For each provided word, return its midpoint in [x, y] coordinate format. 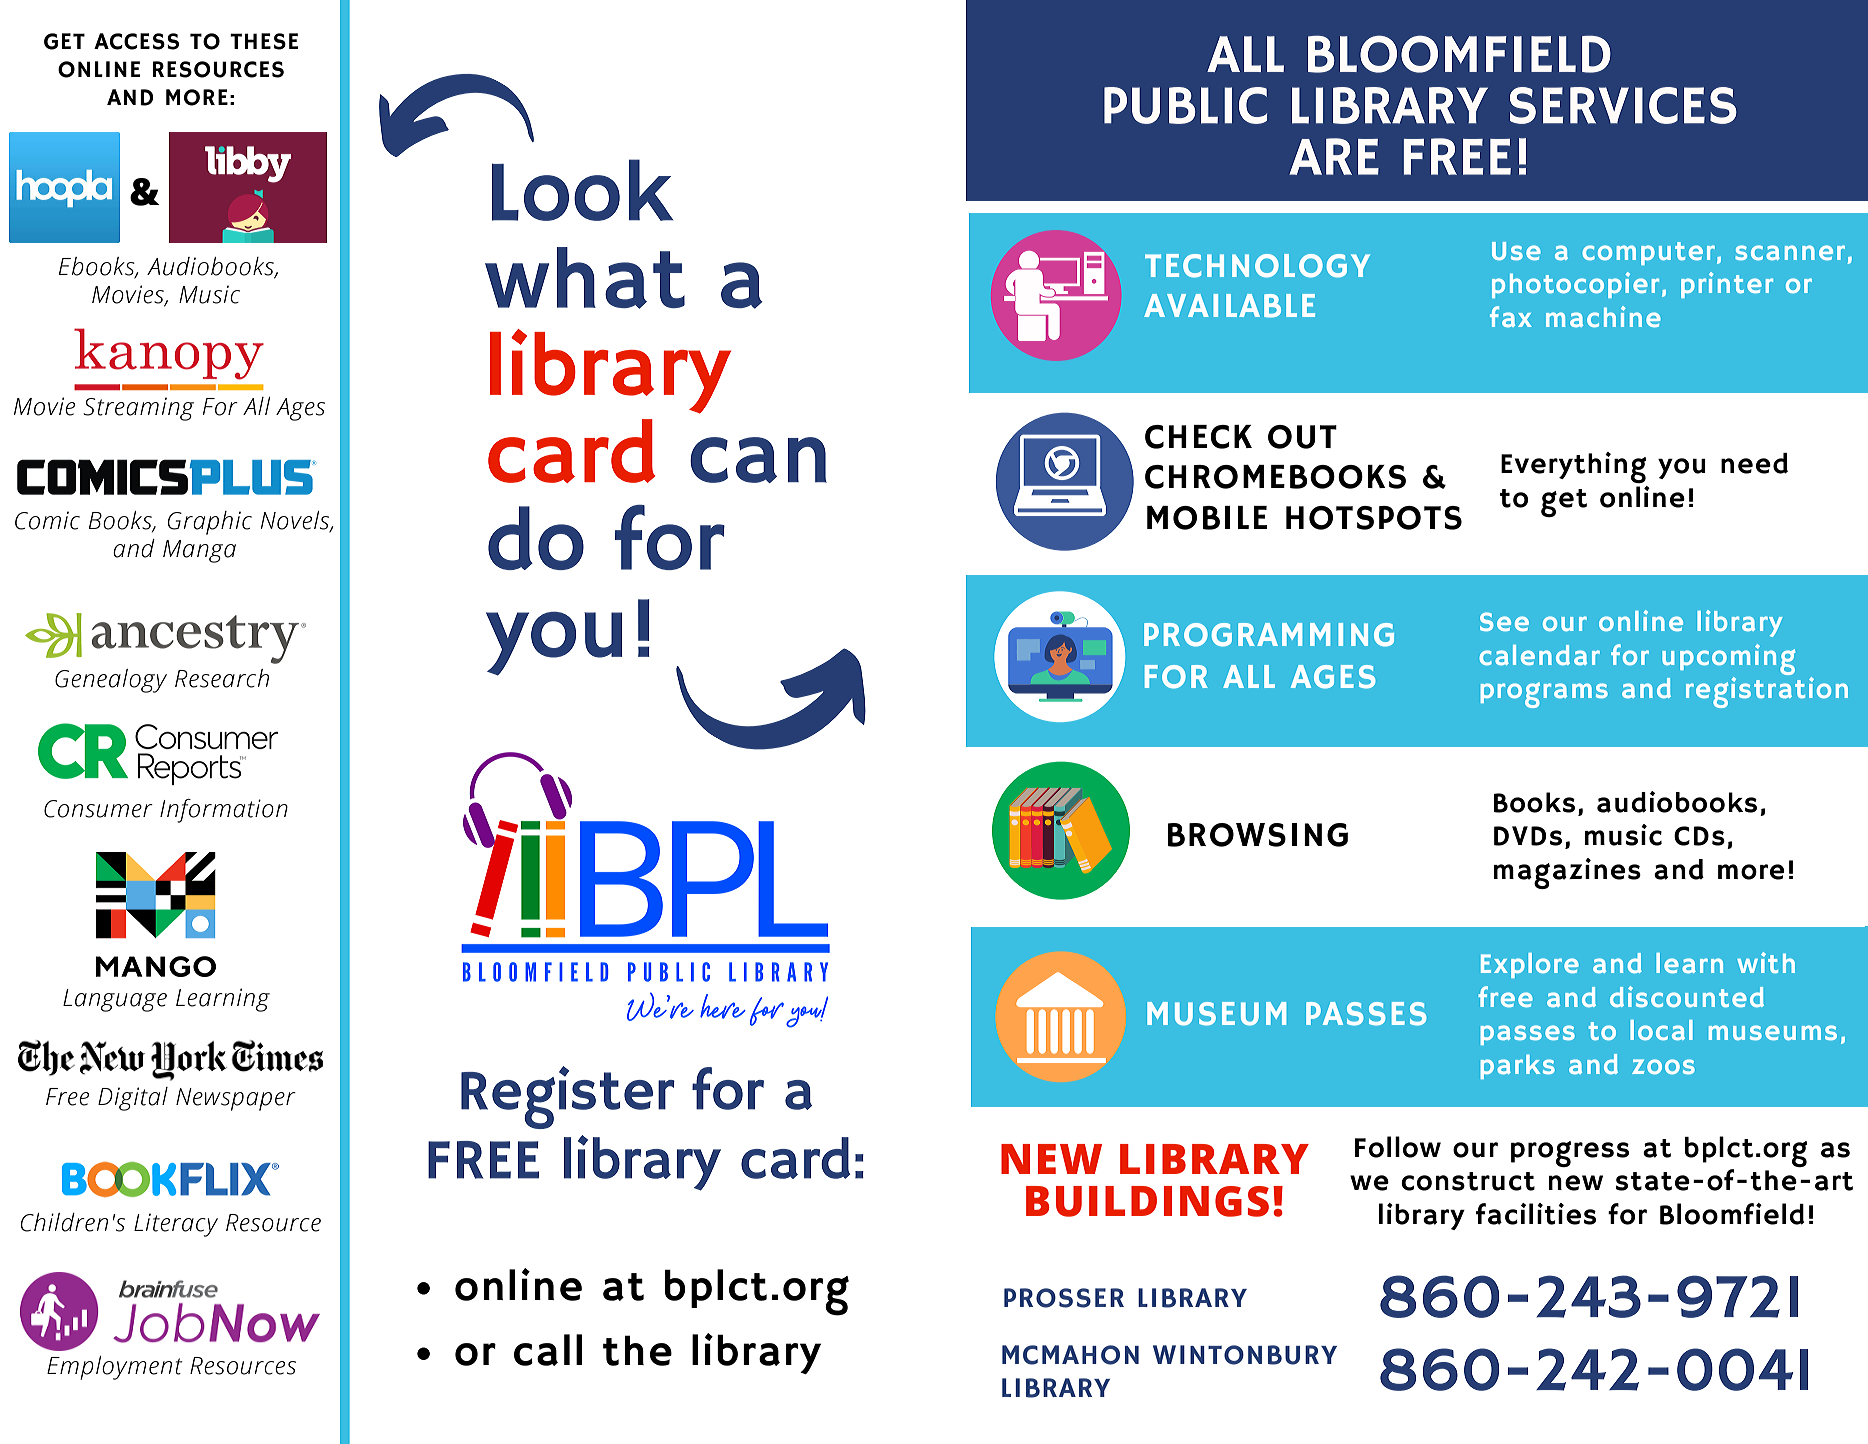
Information [224, 811]
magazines [1567, 873]
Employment [115, 1368]
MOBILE [1207, 518]
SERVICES [1623, 105]
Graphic [210, 523]
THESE [264, 41]
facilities [1536, 1214]
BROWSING [1258, 835]
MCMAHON [1070, 1355]
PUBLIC [1185, 105]
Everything [1574, 467]
